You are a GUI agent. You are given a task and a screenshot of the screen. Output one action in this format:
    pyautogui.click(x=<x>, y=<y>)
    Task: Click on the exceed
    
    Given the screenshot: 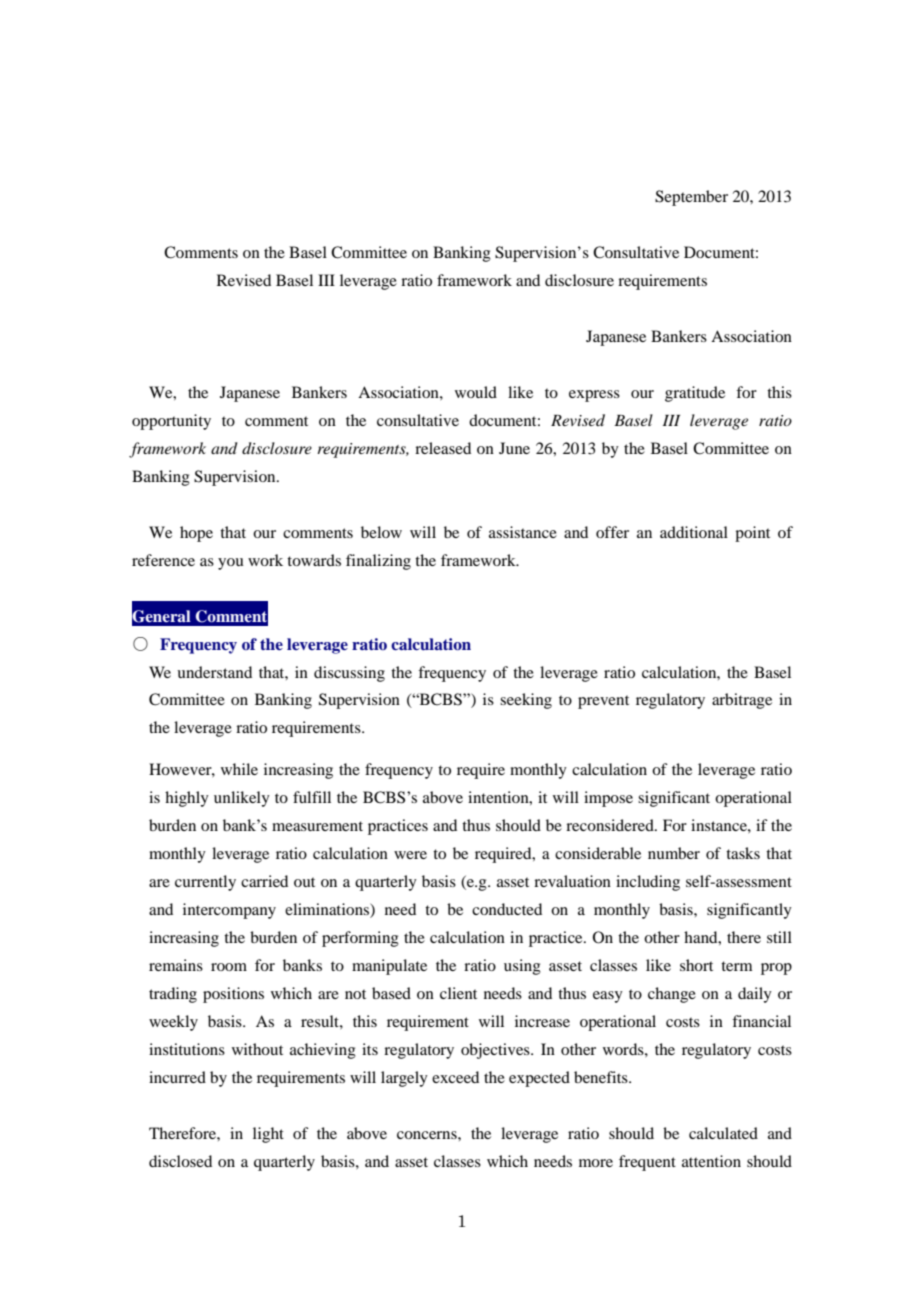 What is the action you would take?
    pyautogui.click(x=455, y=1077)
